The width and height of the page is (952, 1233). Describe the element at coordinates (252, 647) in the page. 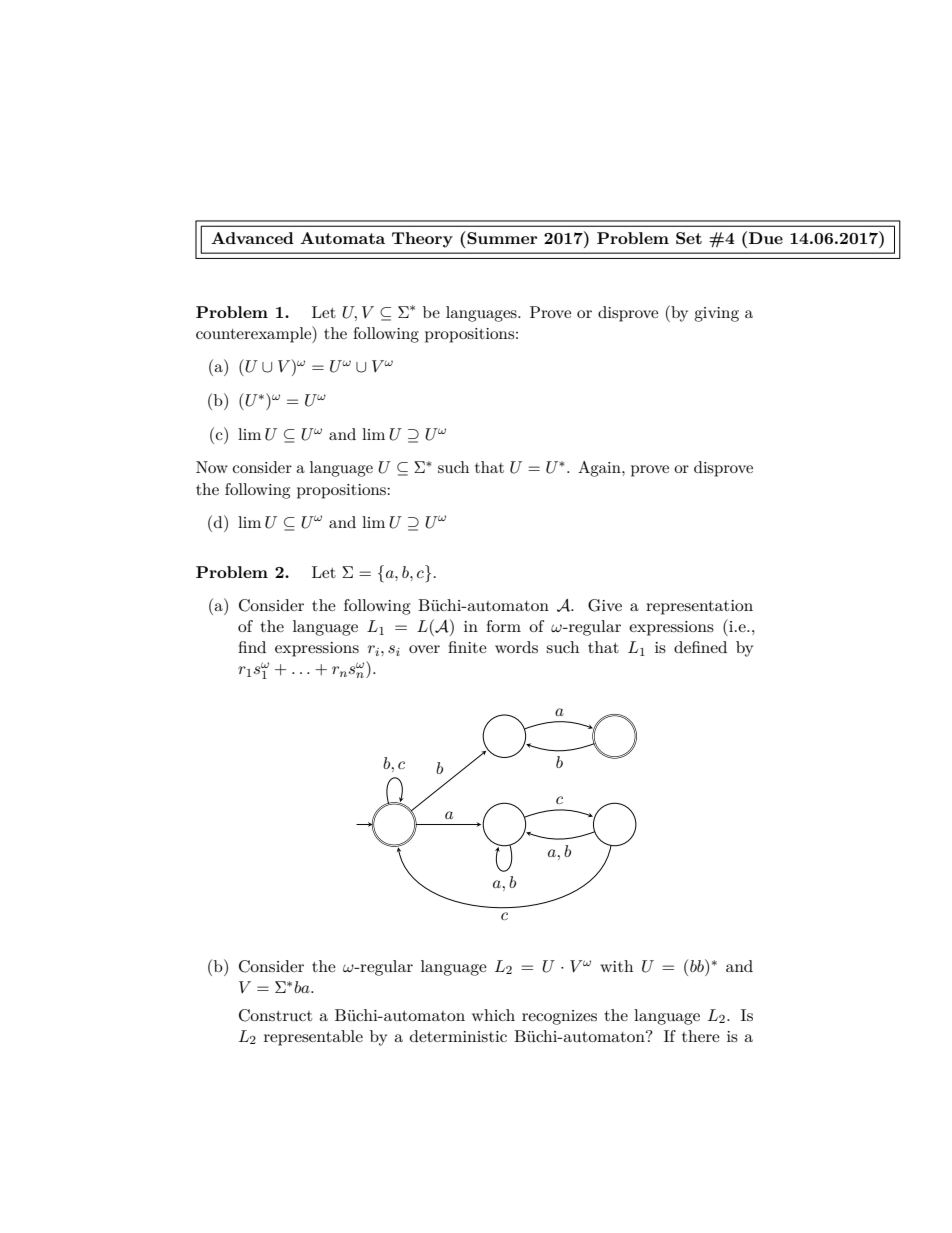

I see `find` at that location.
